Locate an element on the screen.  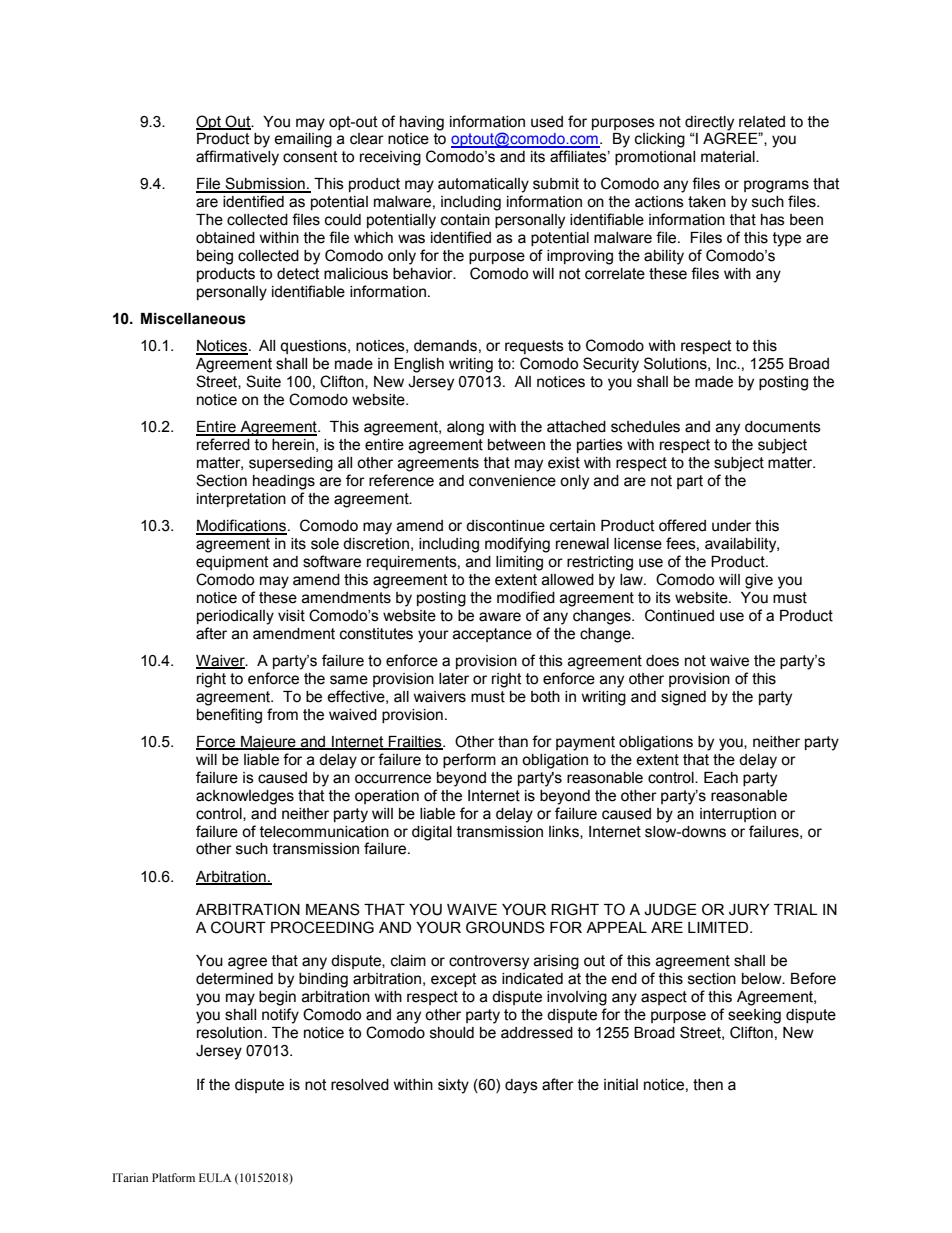
acknowledges is located at coordinates (245, 797).
